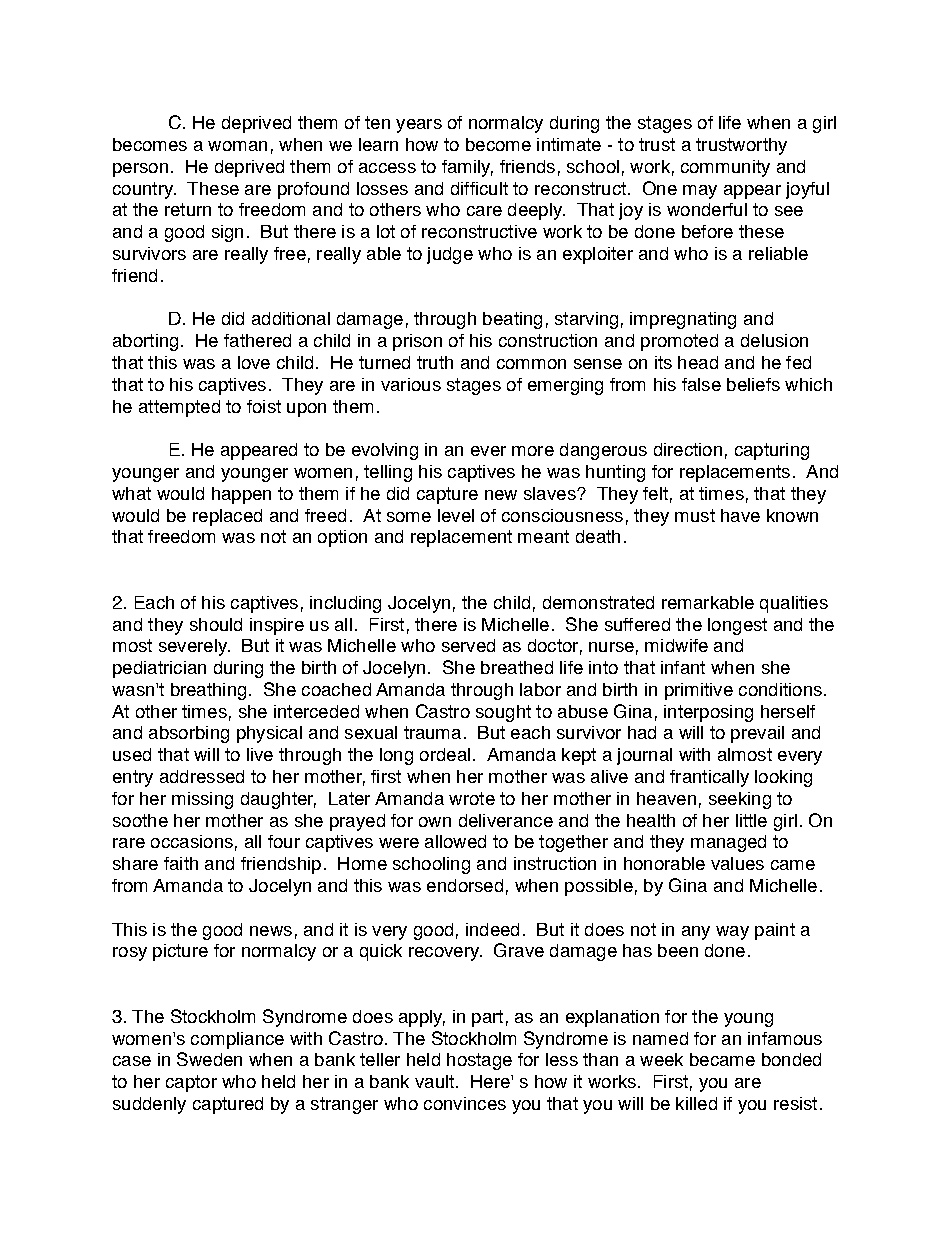 The height and width of the screenshot is (1233, 952). What do you see at coordinates (216, 624) in the screenshot?
I see `should` at bounding box center [216, 624].
